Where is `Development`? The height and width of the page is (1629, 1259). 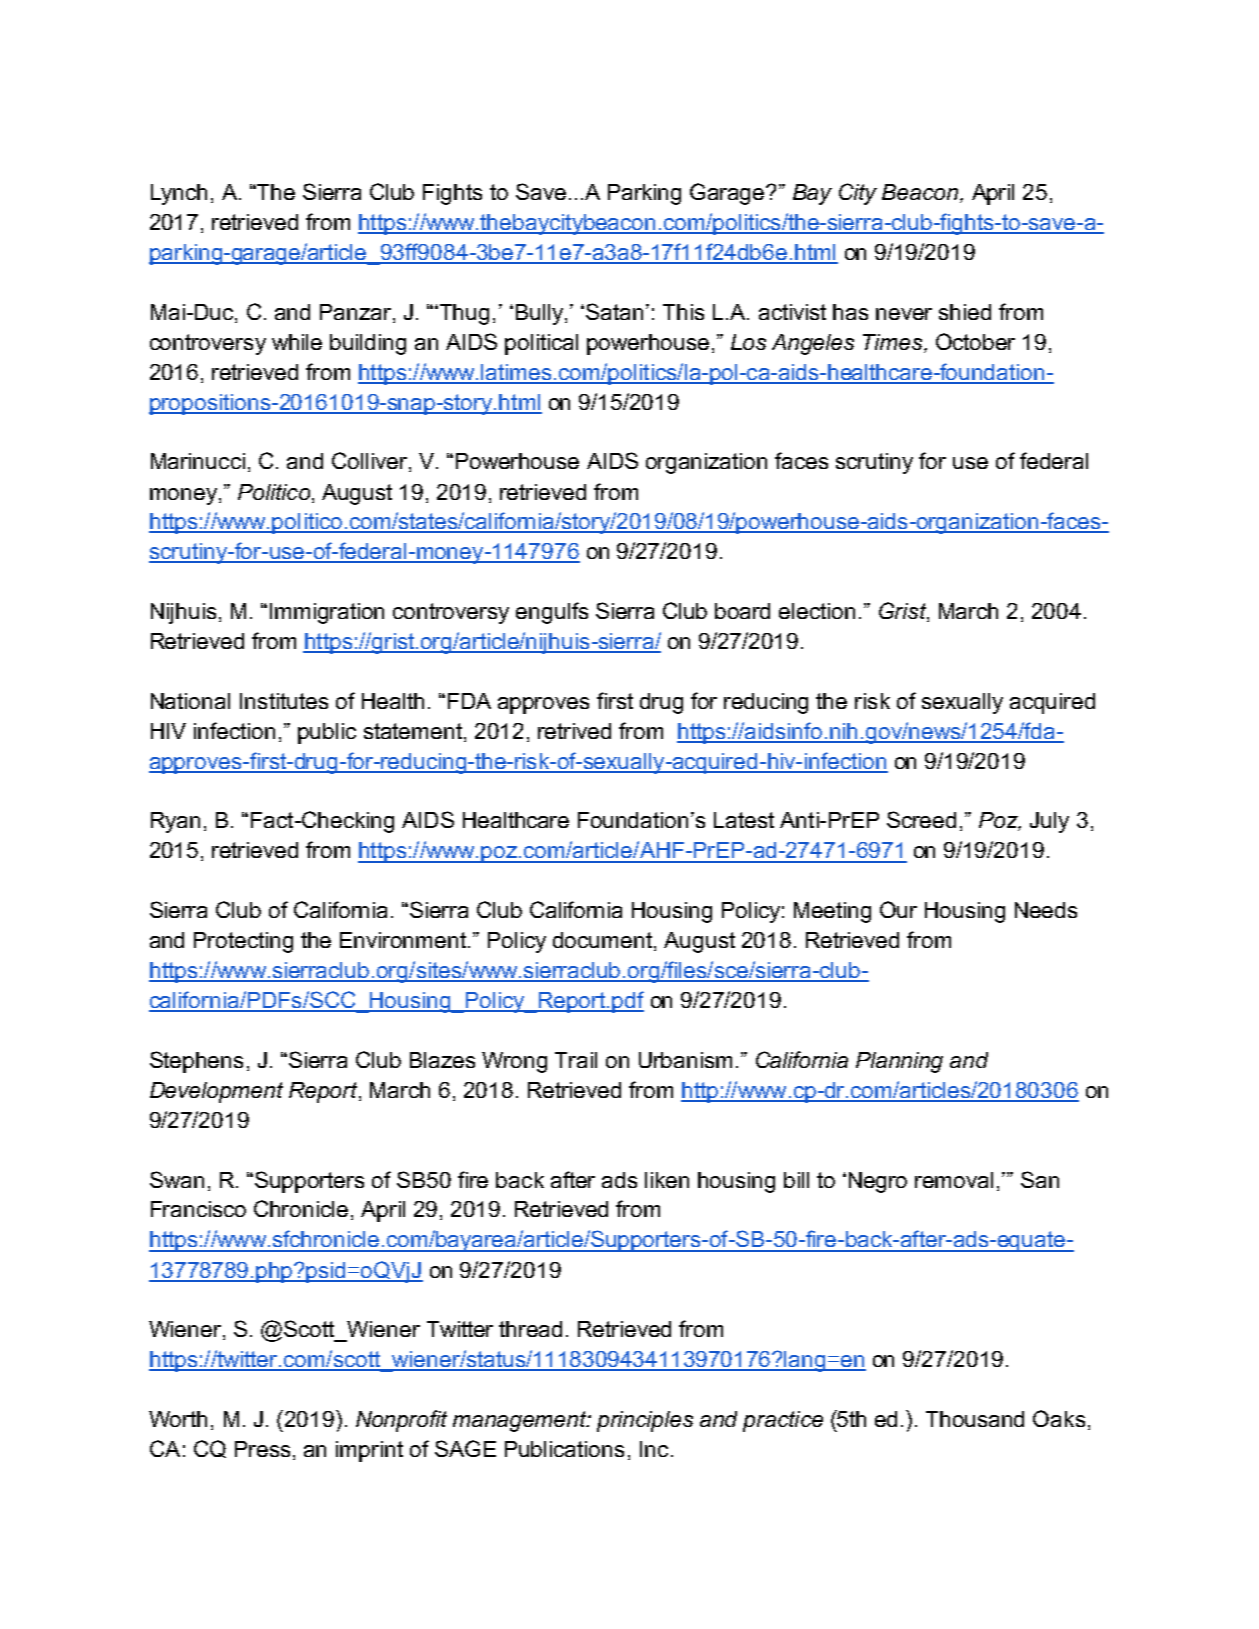
Development is located at coordinates (216, 1092).
